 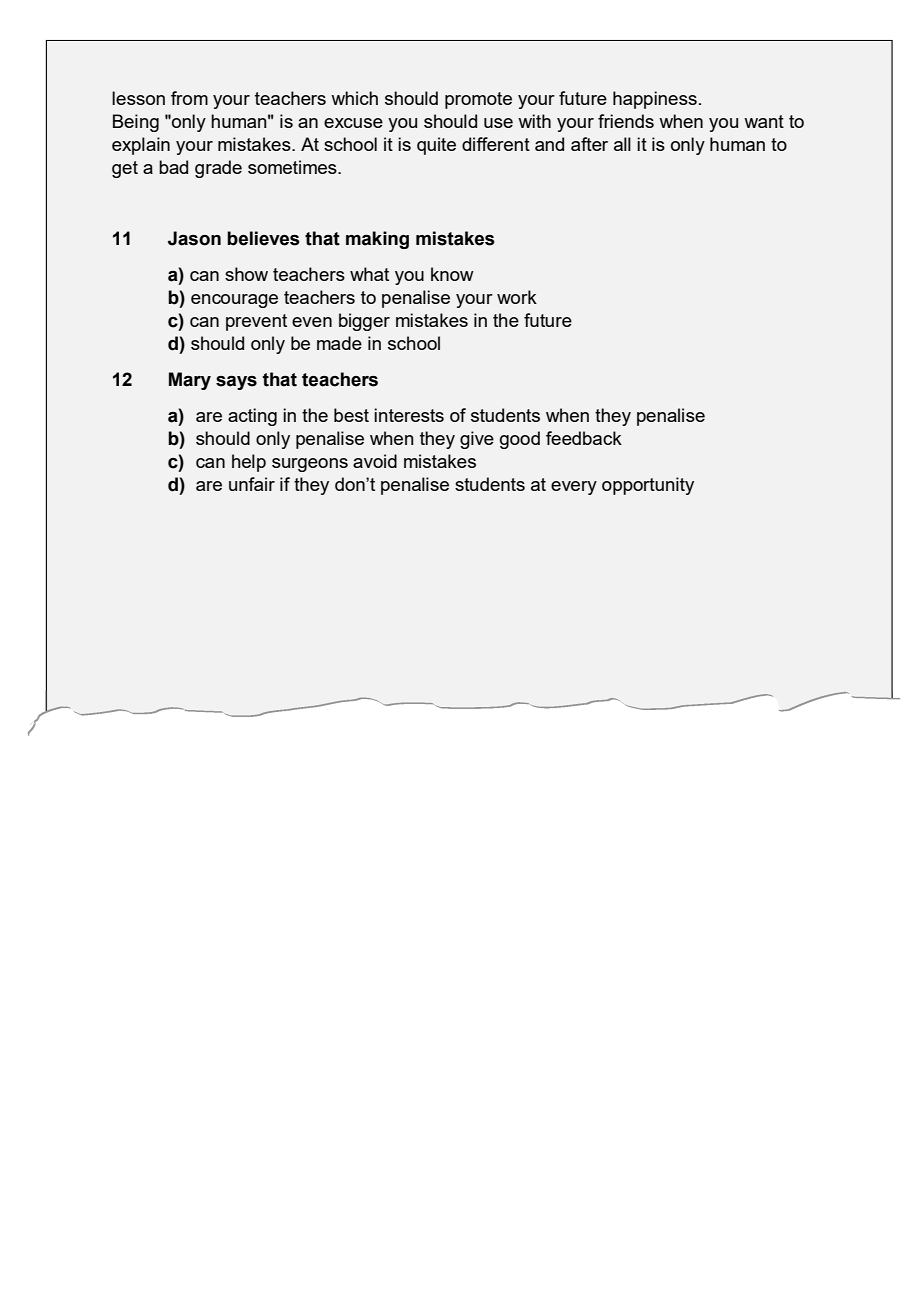 I want to click on happiness, so click(x=655, y=100).
